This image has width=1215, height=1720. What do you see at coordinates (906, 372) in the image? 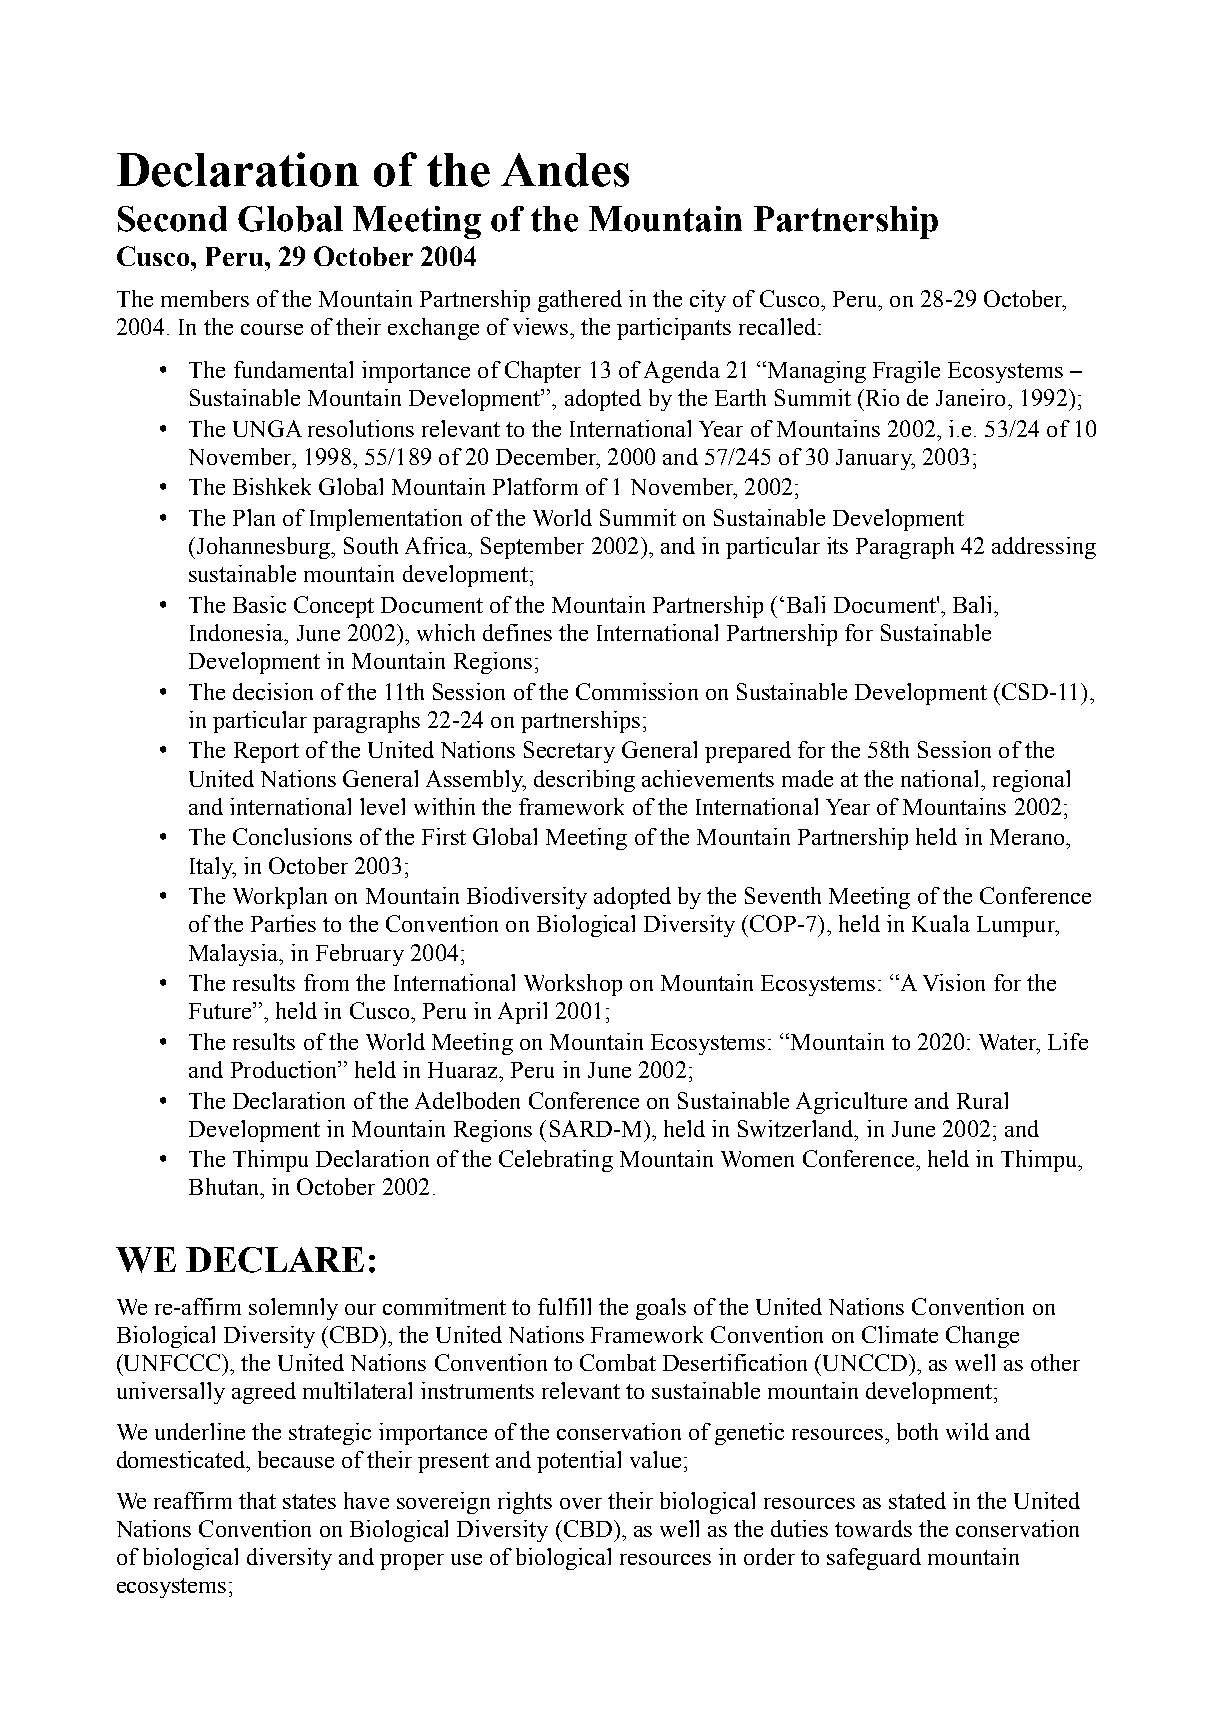
I see `Fragile` at bounding box center [906, 372].
